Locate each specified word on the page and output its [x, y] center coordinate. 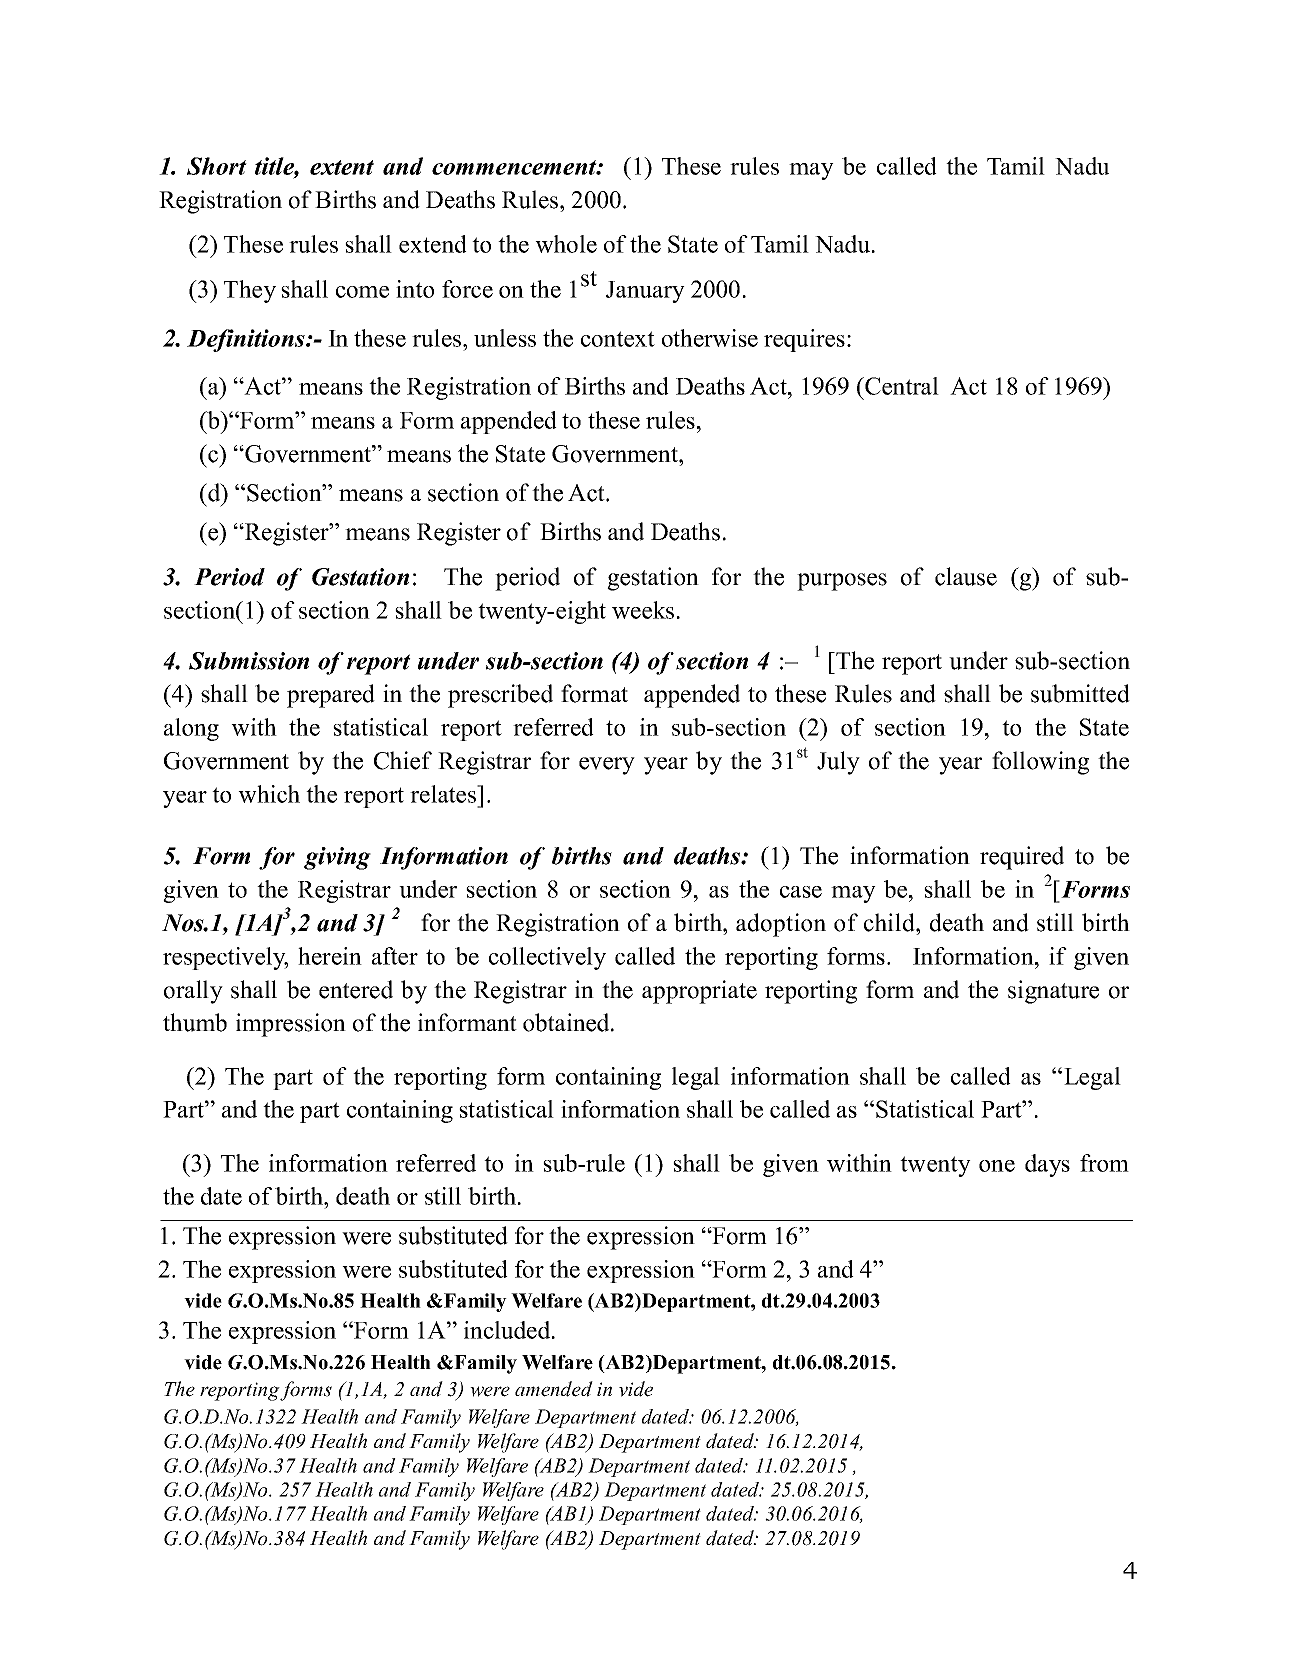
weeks [643, 610]
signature [1053, 992]
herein [330, 956]
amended [554, 1389]
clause [966, 576]
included [508, 1330]
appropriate [699, 992]
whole [566, 244]
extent [342, 167]
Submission [249, 661]
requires [804, 340]
